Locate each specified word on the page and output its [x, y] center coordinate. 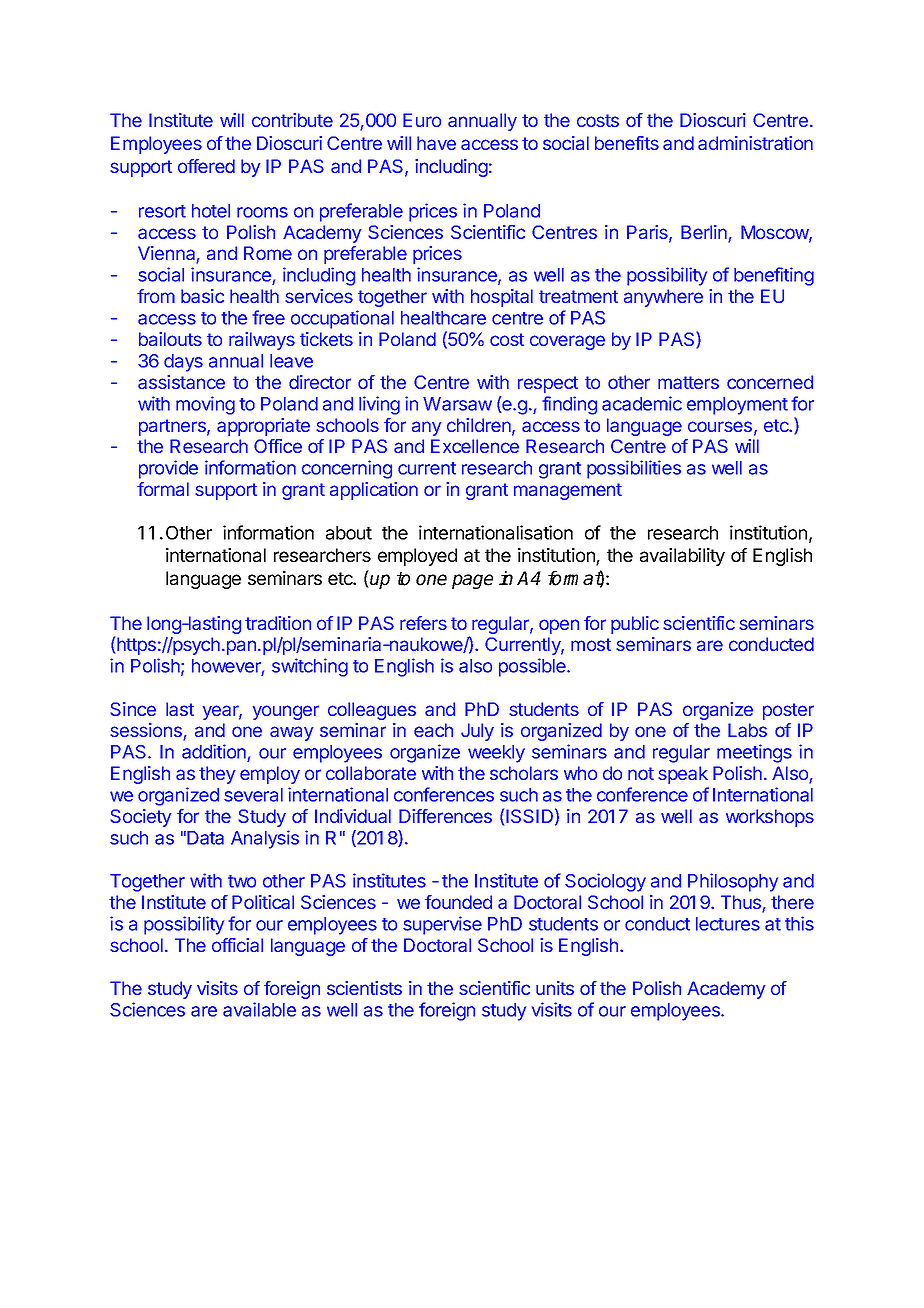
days [183, 363]
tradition [278, 623]
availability [682, 557]
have [436, 143]
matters [688, 382]
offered [206, 166]
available [259, 1009]
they [217, 775]
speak [683, 775]
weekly [496, 754]
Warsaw [457, 404]
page [472, 581]
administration [755, 143]
